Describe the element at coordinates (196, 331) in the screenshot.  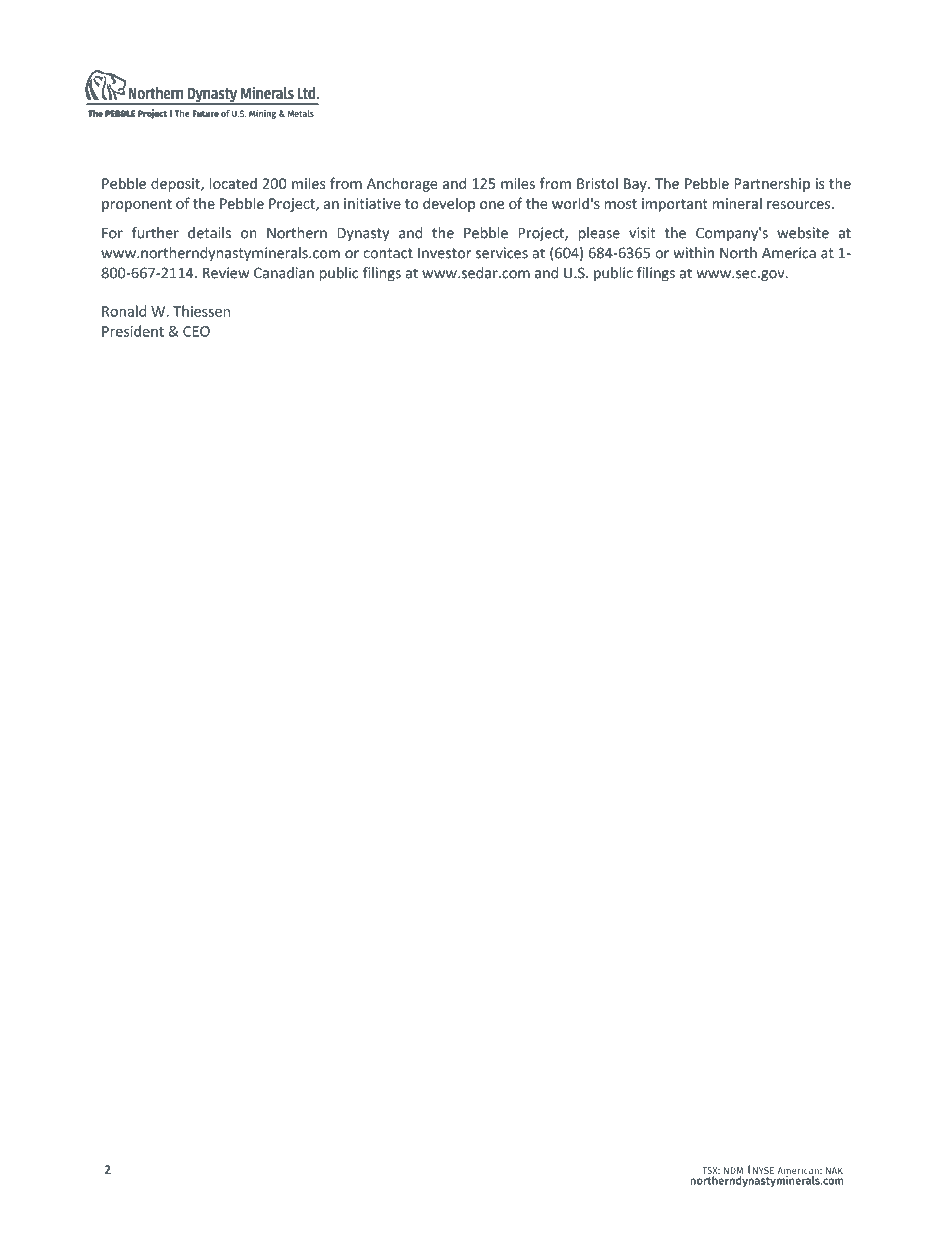
I see `CEO` at that location.
